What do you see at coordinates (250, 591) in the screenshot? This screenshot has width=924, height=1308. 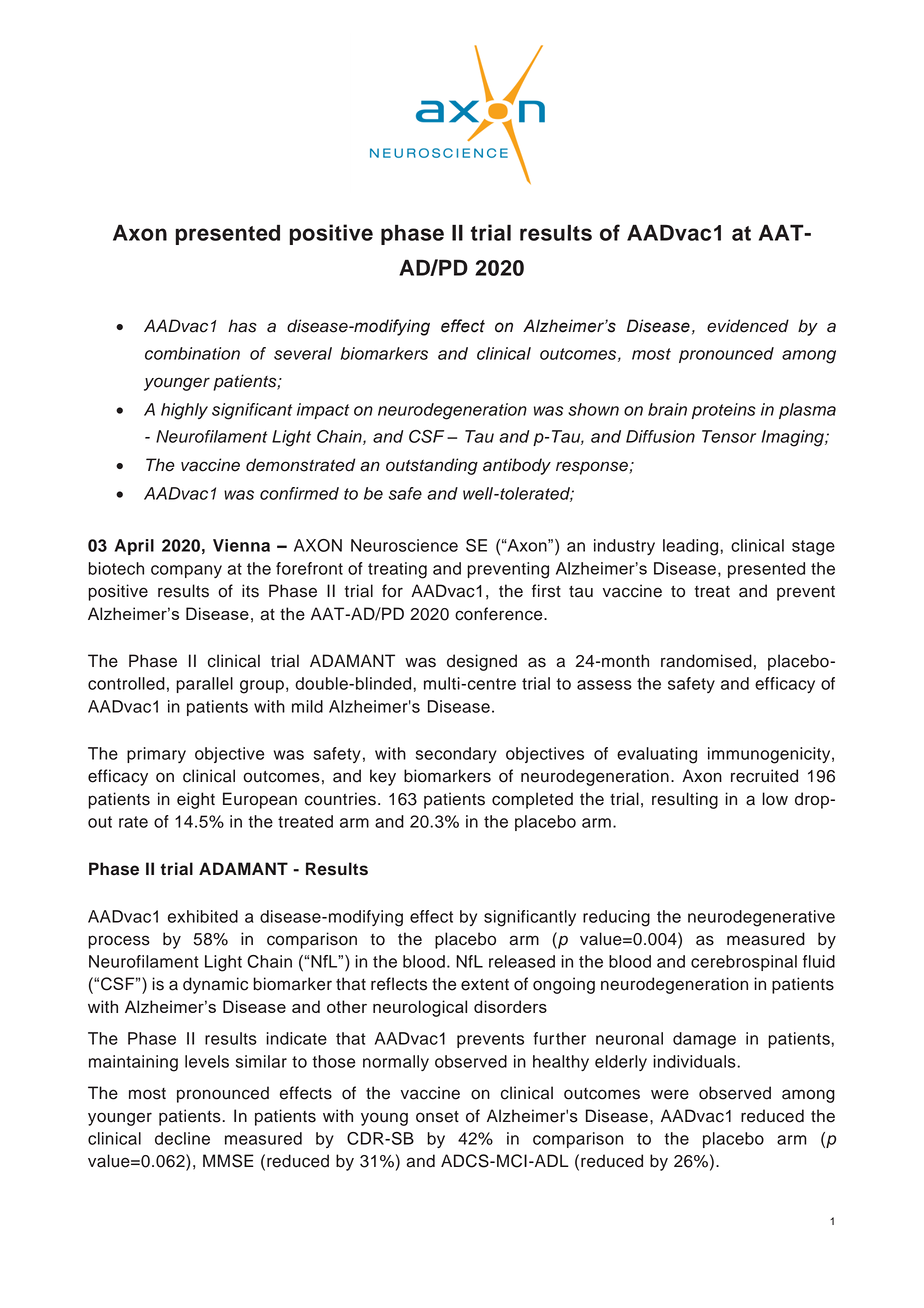 I see `its` at bounding box center [250, 591].
